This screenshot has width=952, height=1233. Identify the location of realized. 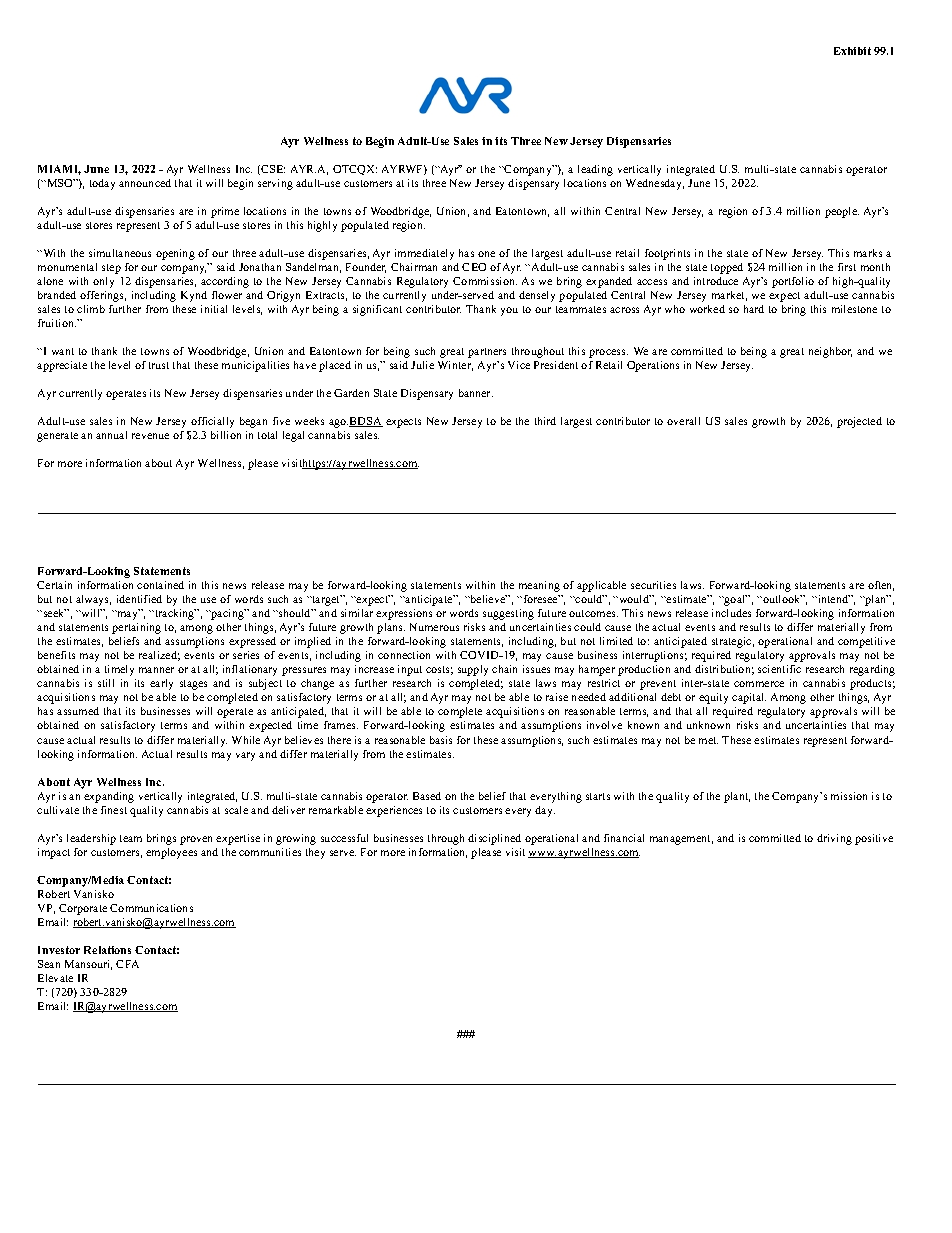
(159, 656).
